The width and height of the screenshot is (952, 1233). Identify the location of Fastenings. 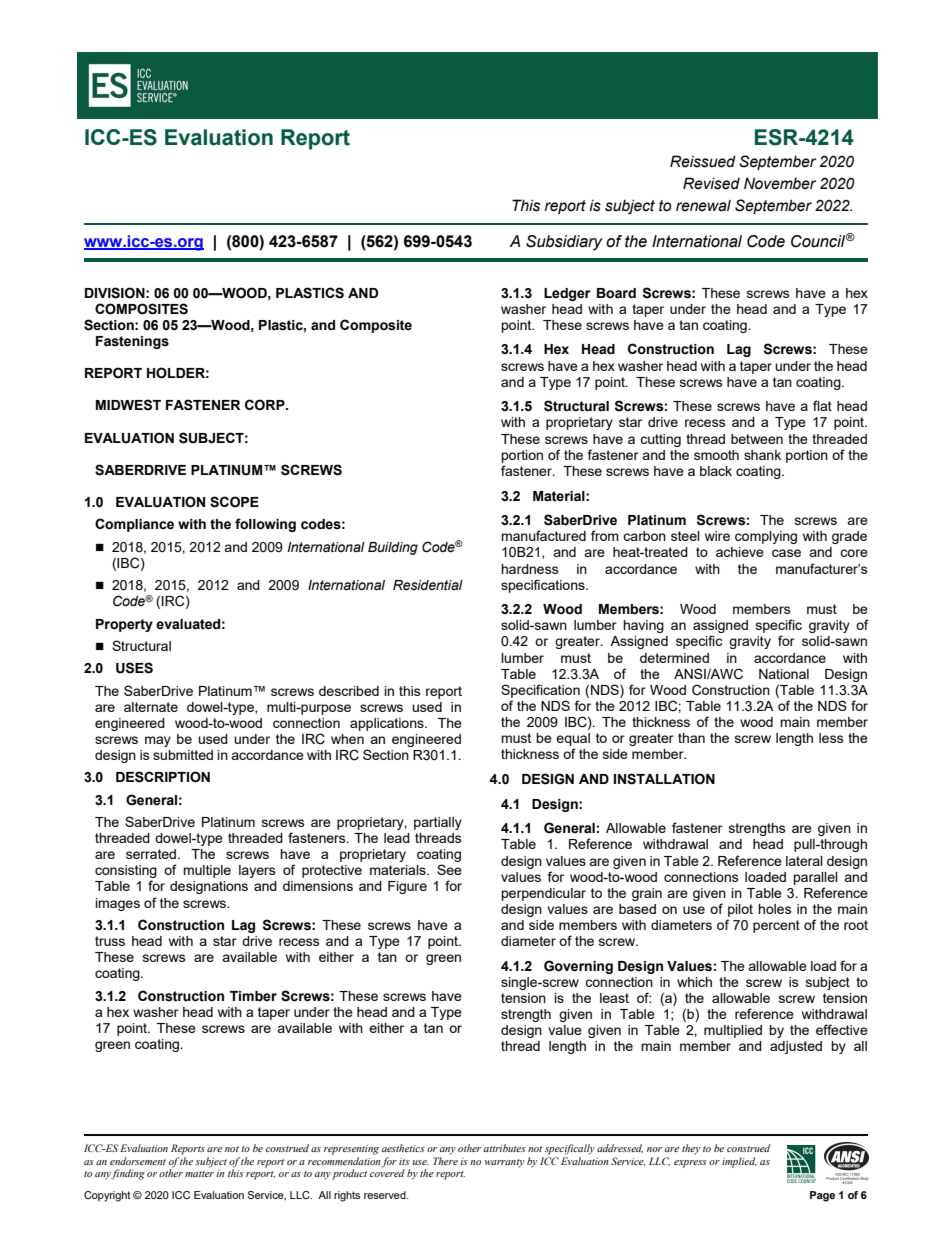
(132, 342).
